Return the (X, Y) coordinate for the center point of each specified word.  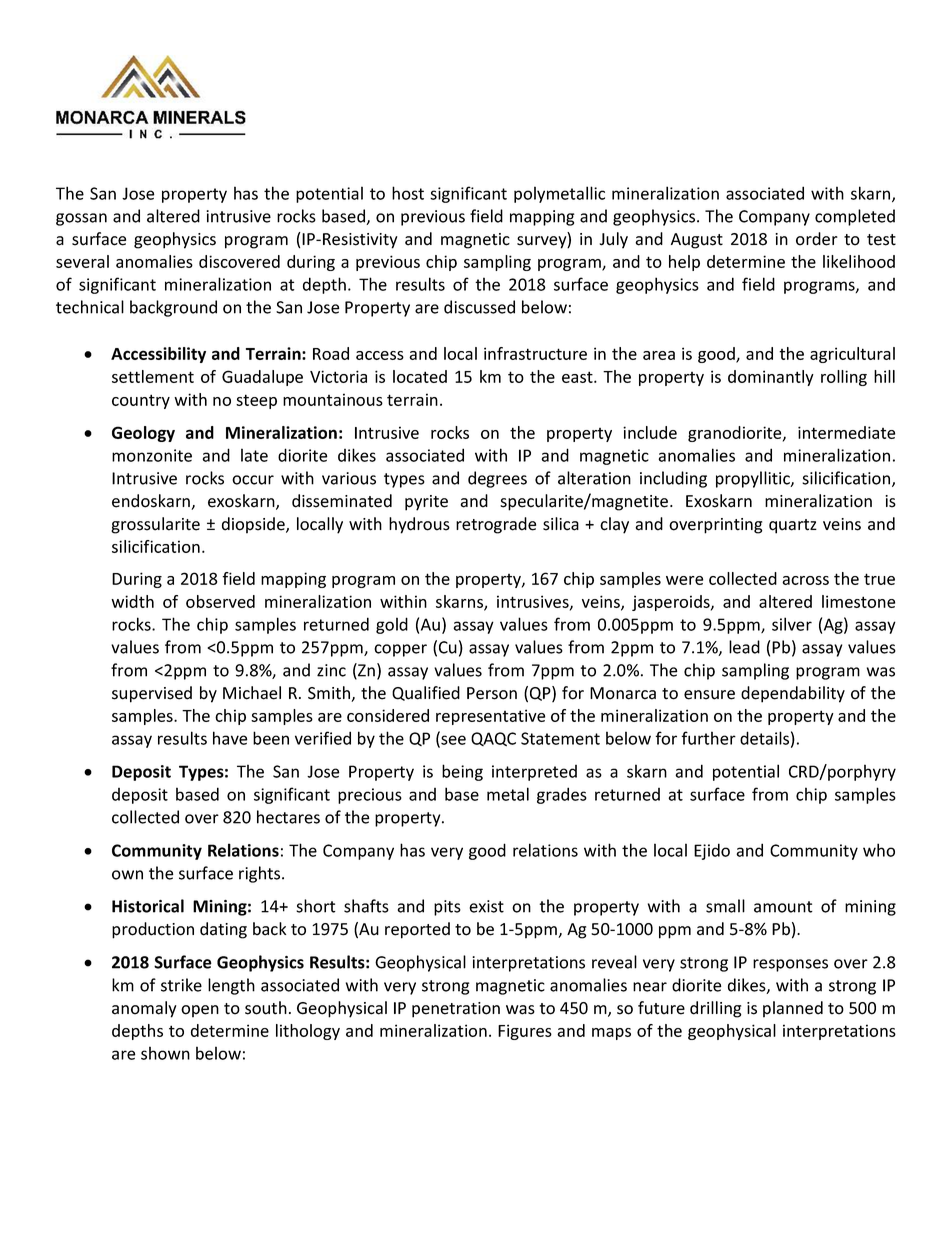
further (708, 738)
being (462, 772)
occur (253, 480)
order (817, 239)
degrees (497, 479)
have (230, 738)
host (408, 193)
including (673, 479)
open (200, 1011)
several (82, 261)
